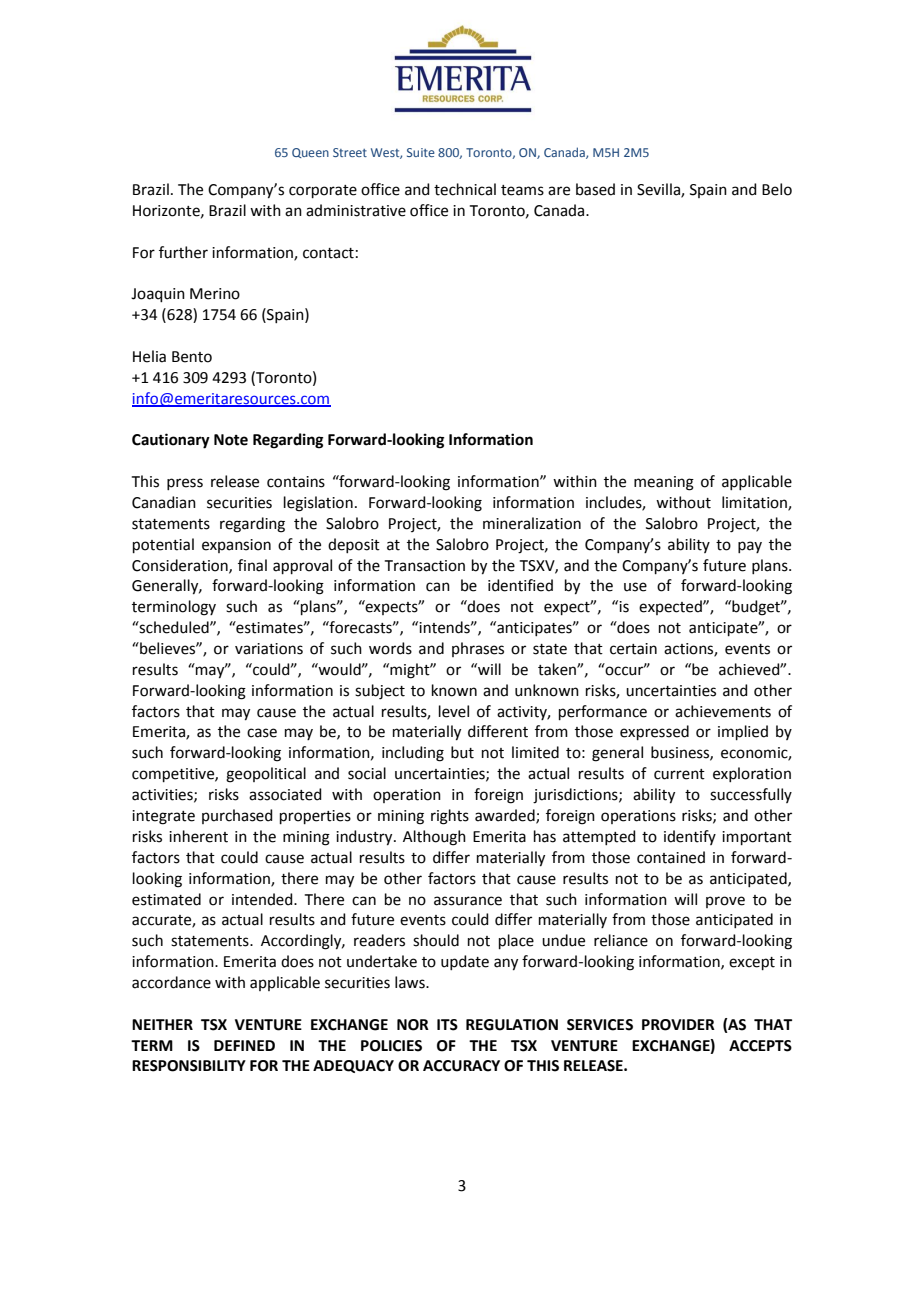 The height and width of the screenshot is (1308, 924). What do you see at coordinates (532, 523) in the screenshot?
I see `mineralization` at bounding box center [532, 523].
